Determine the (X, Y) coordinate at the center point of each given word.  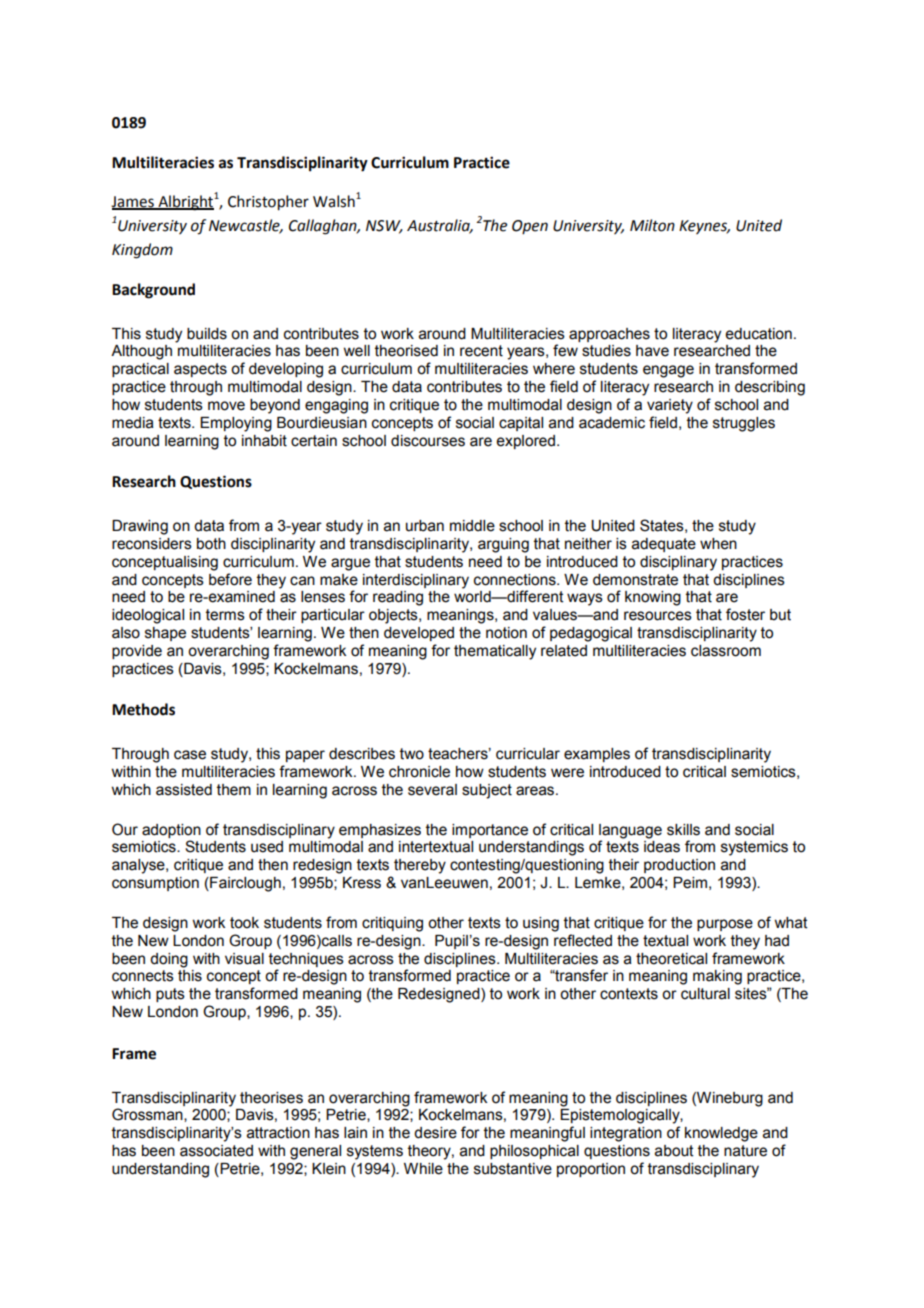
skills (683, 830)
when (718, 544)
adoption (171, 831)
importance (490, 831)
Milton (652, 225)
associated (216, 1151)
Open (530, 227)
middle (472, 526)
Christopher (268, 203)
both (211, 544)
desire (435, 1133)
